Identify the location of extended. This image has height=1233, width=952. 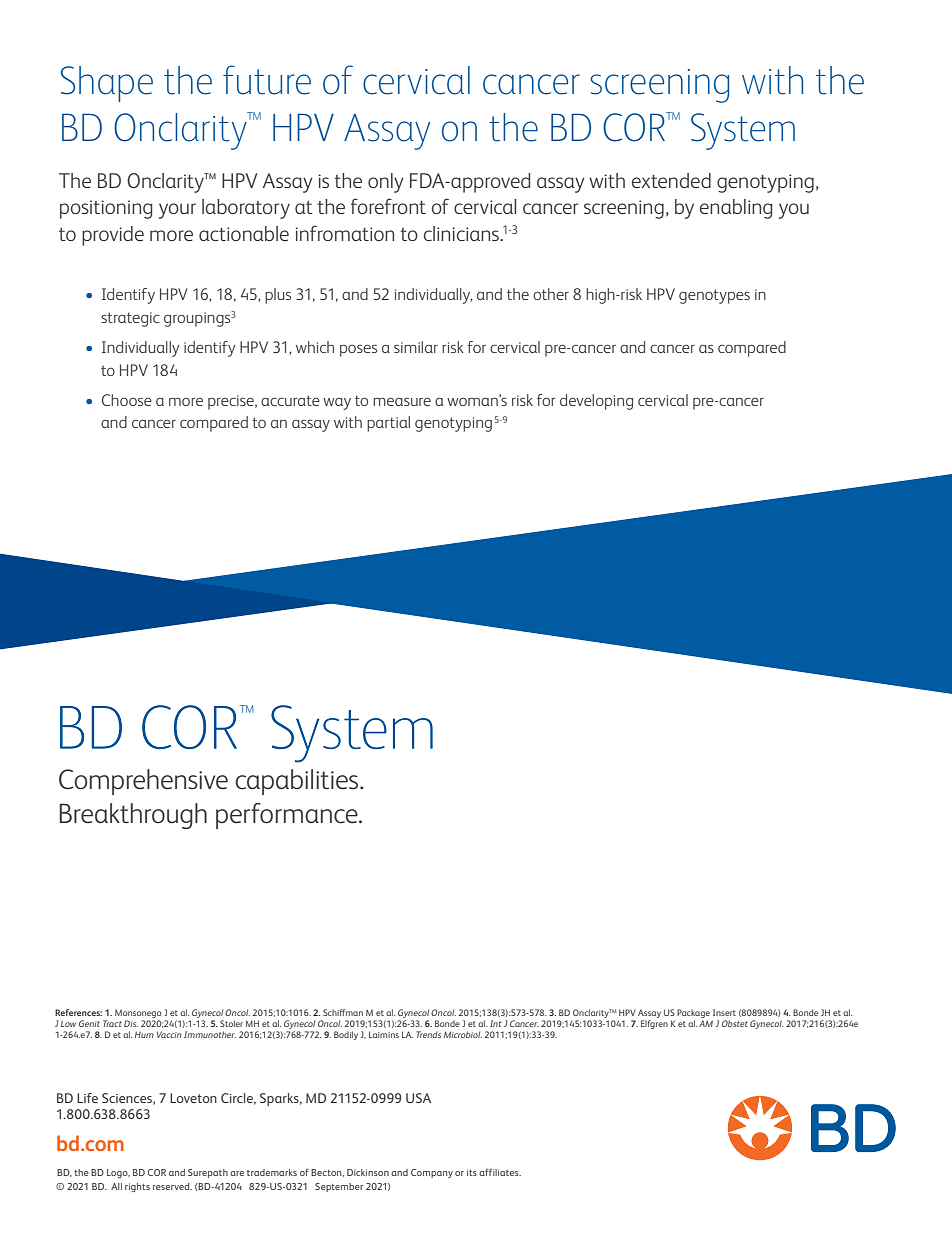
(671, 180).
